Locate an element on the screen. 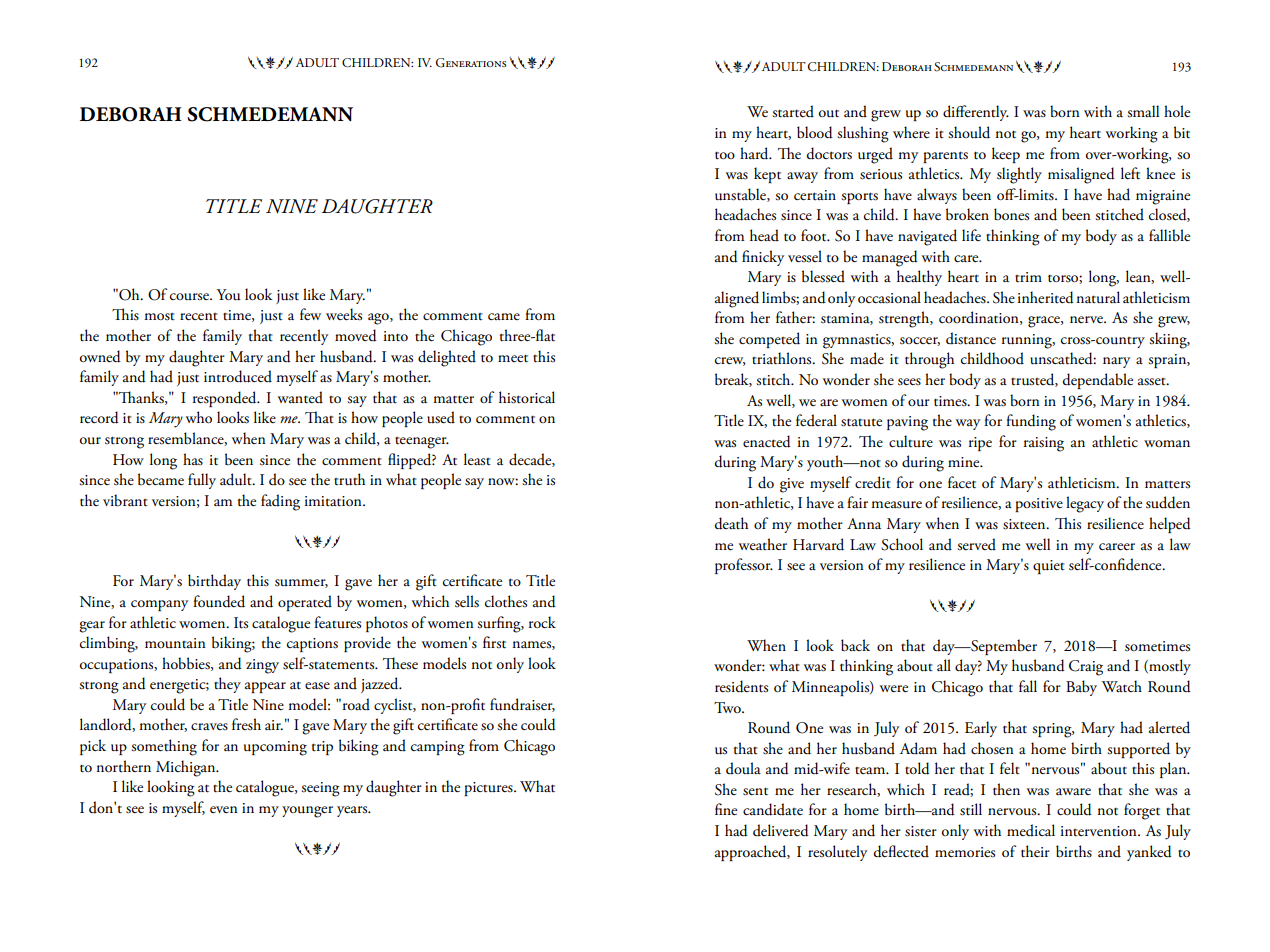 Image resolution: width=1270 pixels, height=952 pixels. started is located at coordinates (793, 111).
